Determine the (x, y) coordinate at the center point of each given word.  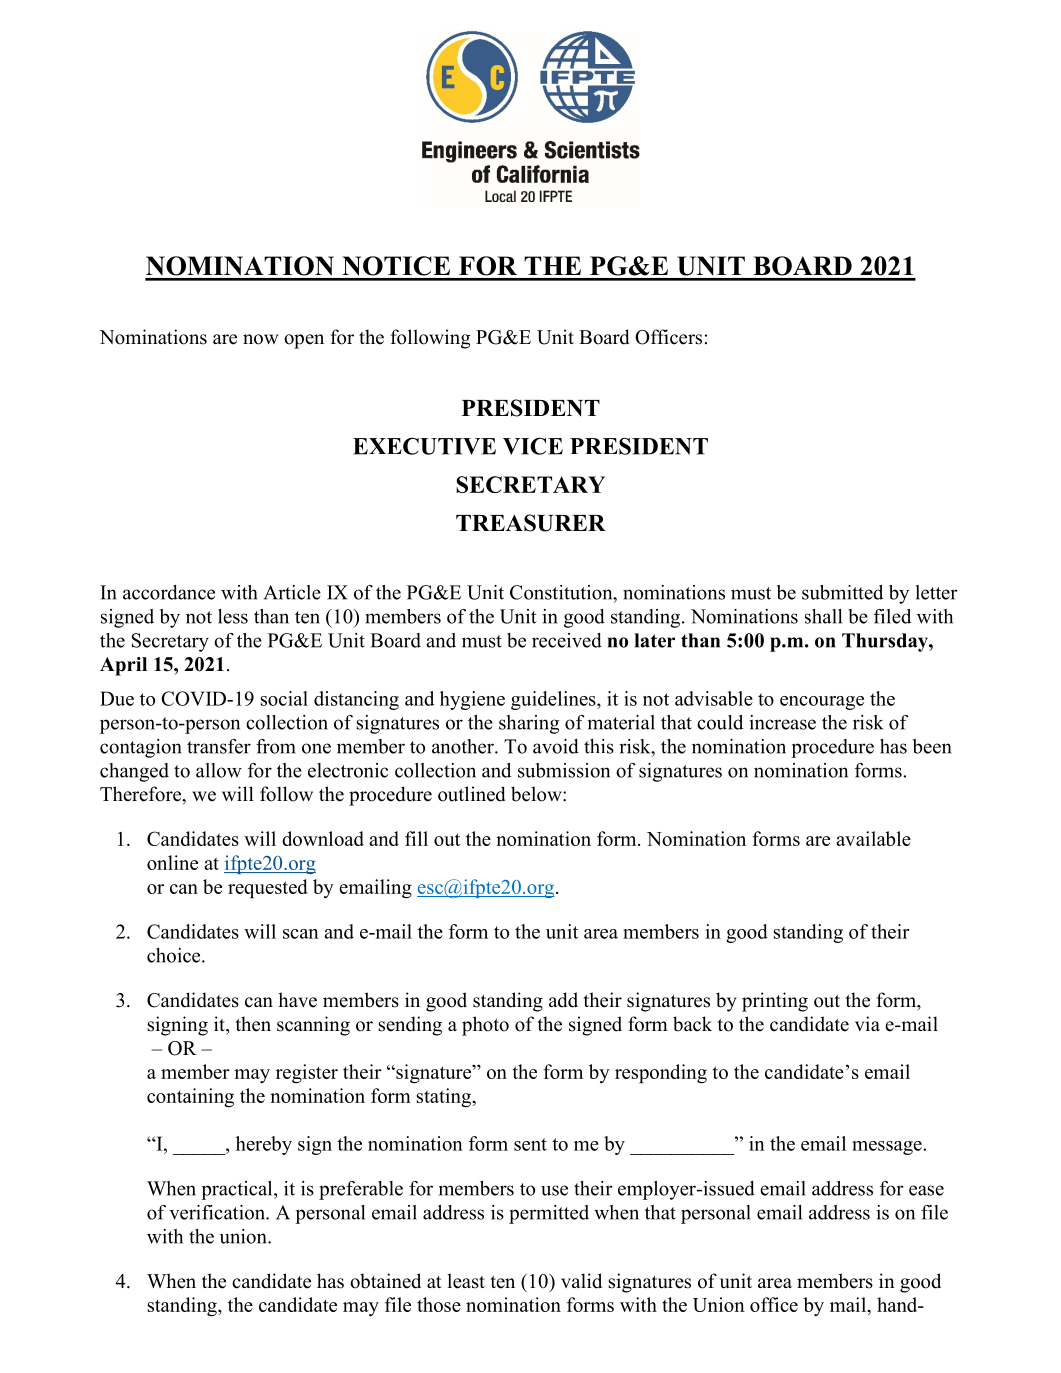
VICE (533, 446)
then (253, 1024)
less (233, 616)
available (873, 838)
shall (823, 616)
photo (485, 1026)
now (260, 339)
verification (218, 1212)
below (537, 794)
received (567, 640)
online (172, 862)
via (867, 1023)
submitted (842, 592)
